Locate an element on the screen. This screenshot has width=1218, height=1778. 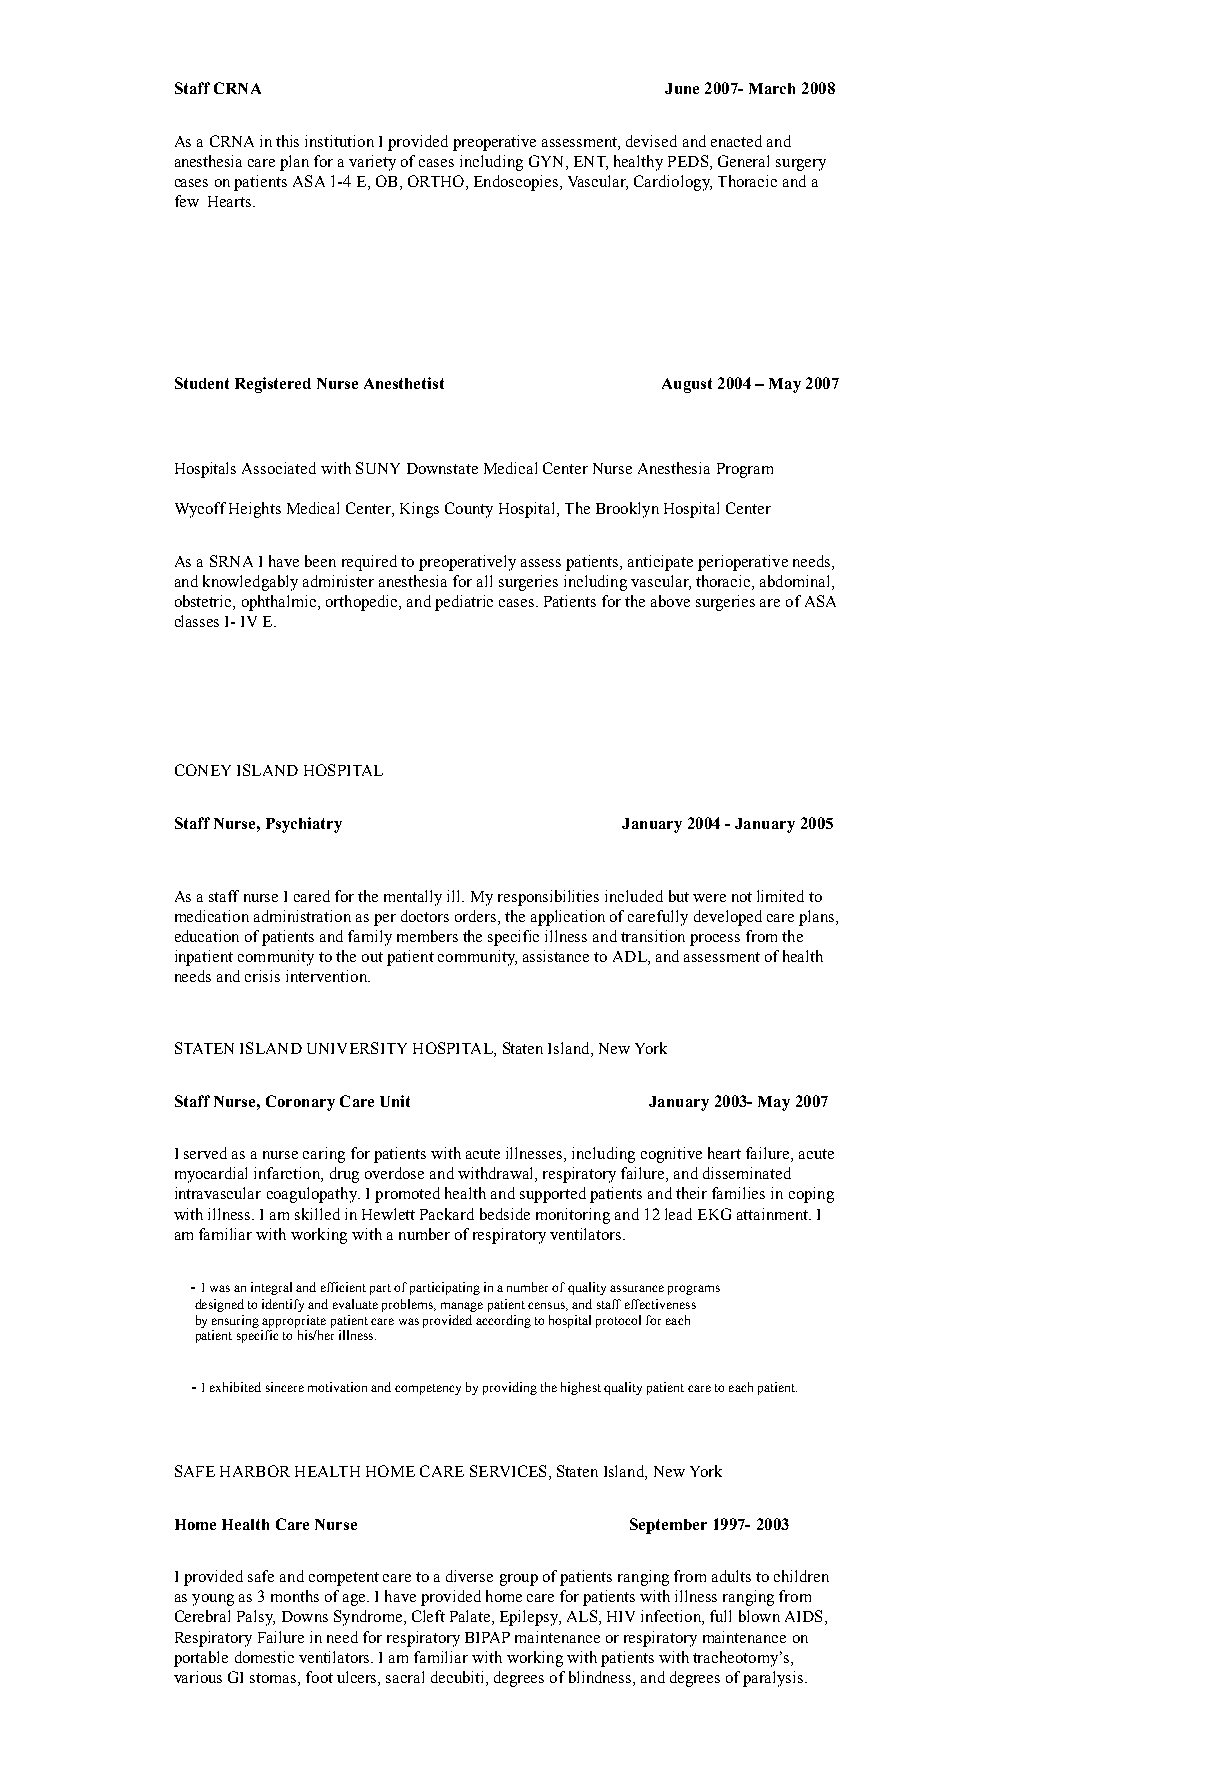
County is located at coordinates (469, 510).
